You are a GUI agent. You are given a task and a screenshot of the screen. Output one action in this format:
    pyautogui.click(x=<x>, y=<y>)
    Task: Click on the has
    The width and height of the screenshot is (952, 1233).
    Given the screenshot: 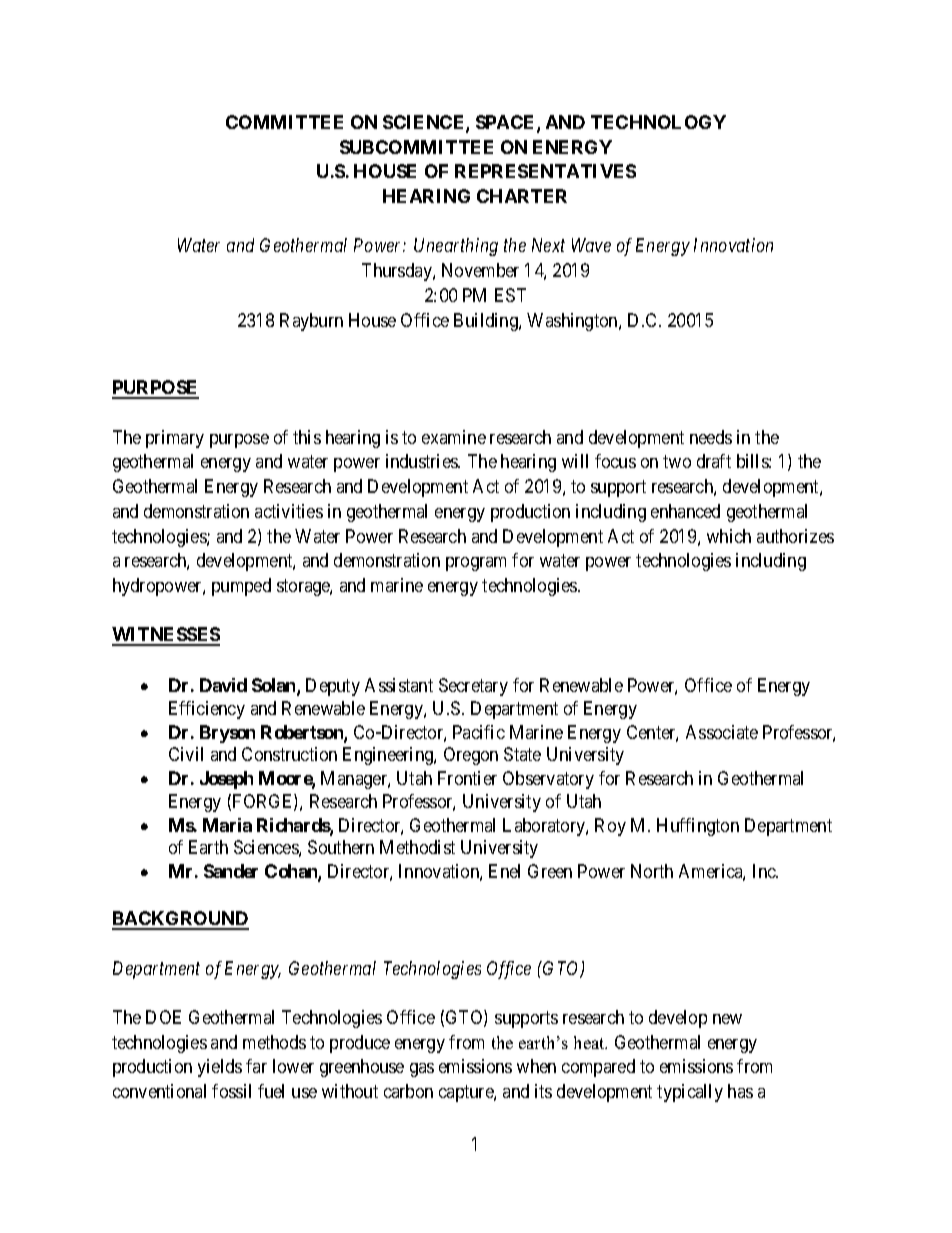 What is the action you would take?
    pyautogui.click(x=740, y=1091)
